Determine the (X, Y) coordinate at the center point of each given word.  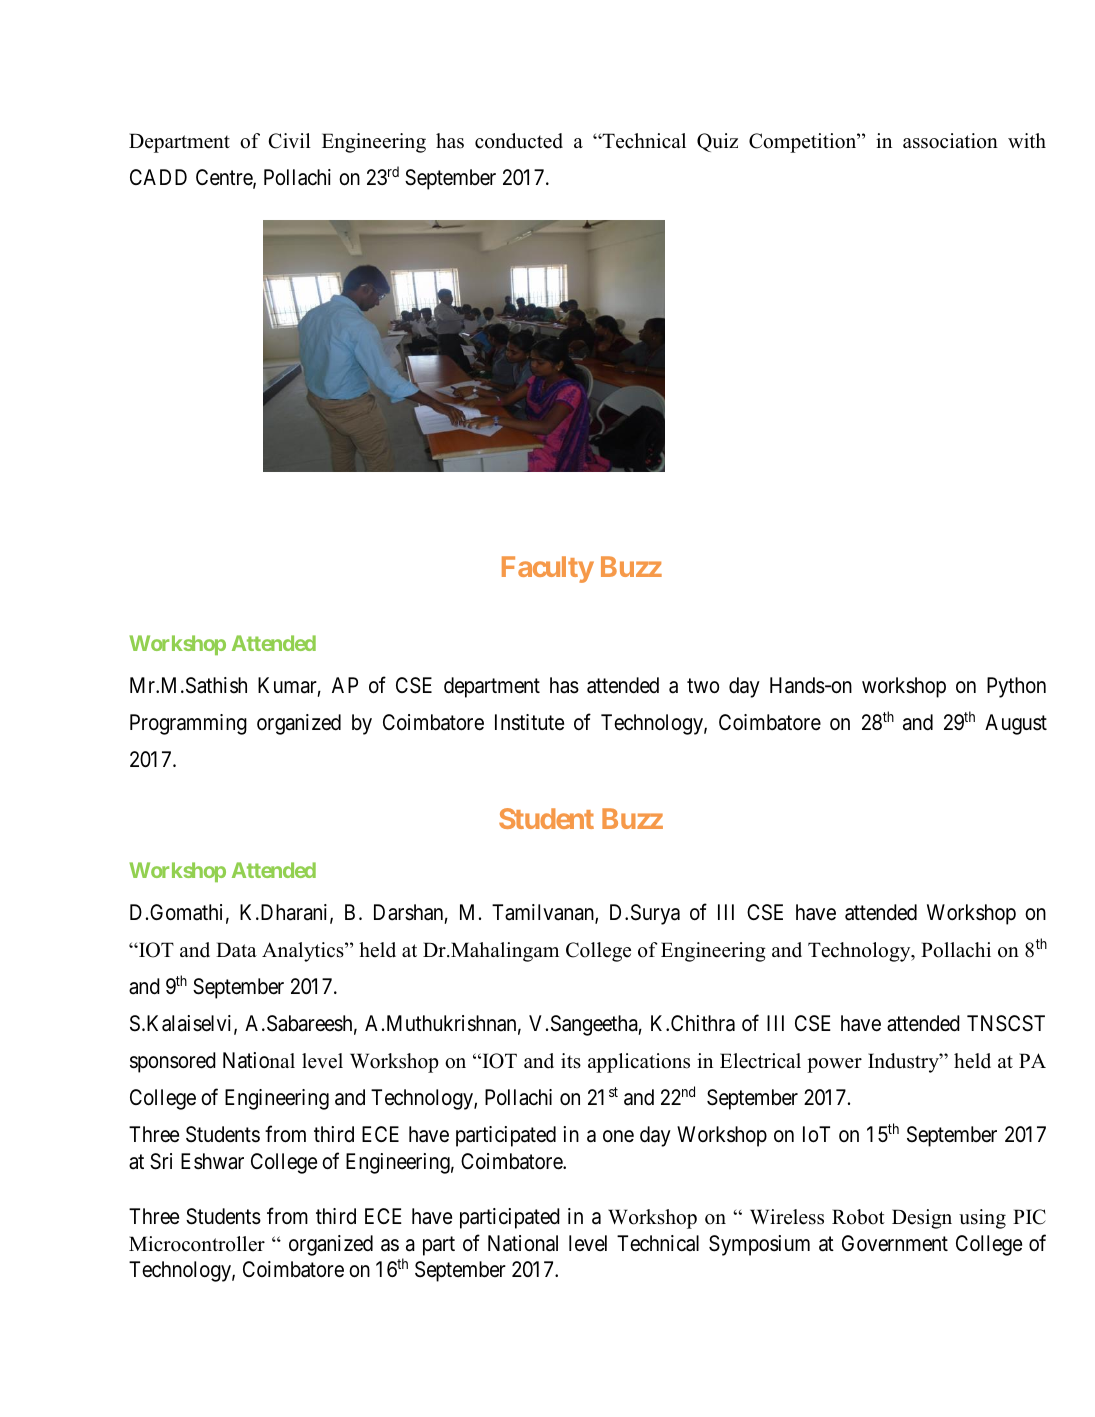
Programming (188, 724)
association (950, 141)
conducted (519, 141)
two (703, 686)
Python (1016, 687)
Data (236, 949)
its (571, 1061)
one (618, 1136)
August (1016, 724)
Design (922, 1219)
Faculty (548, 569)
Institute (529, 722)
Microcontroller (197, 1244)
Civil (290, 141)
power (834, 1065)
